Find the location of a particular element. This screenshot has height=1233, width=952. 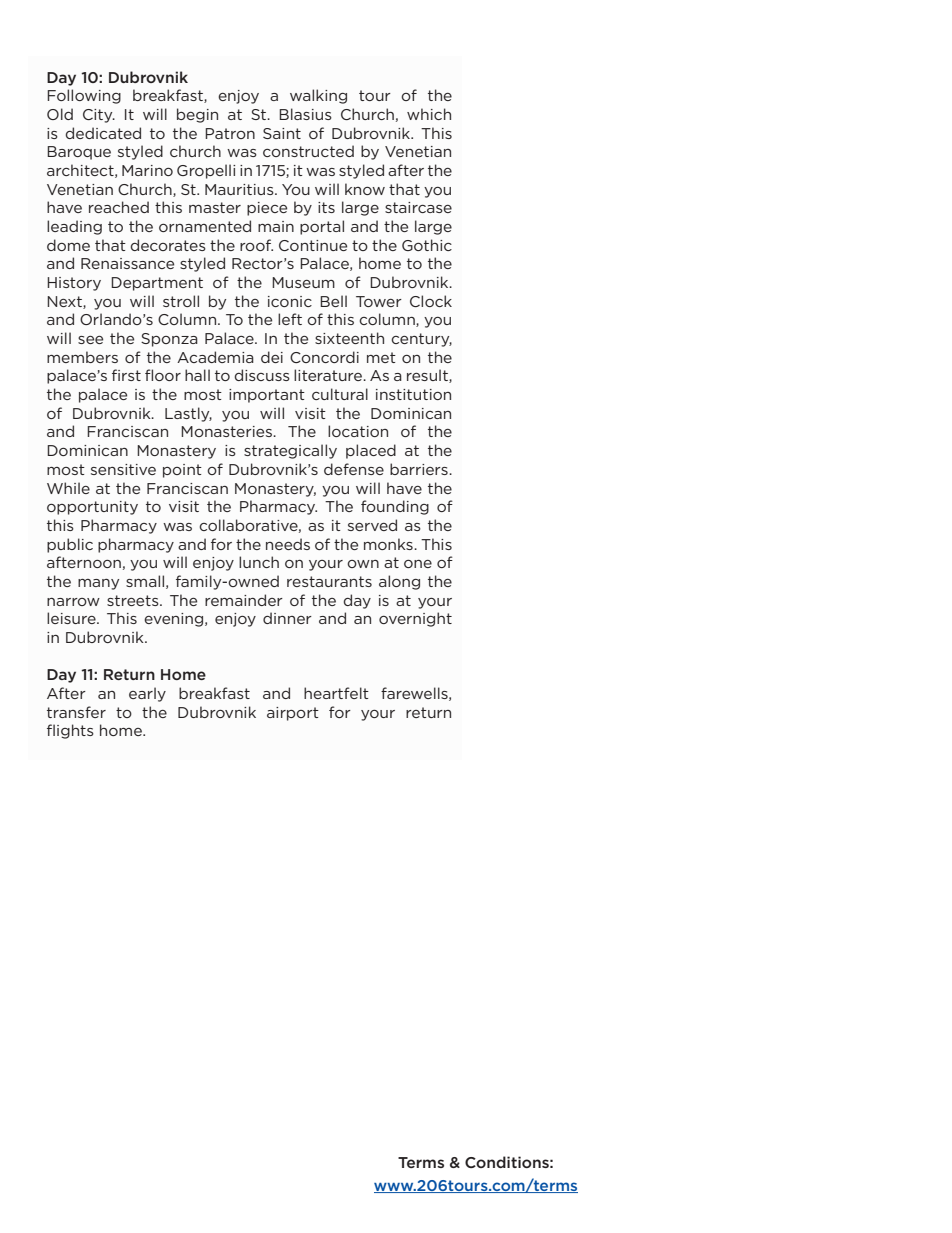

transfer is located at coordinates (76, 712).
